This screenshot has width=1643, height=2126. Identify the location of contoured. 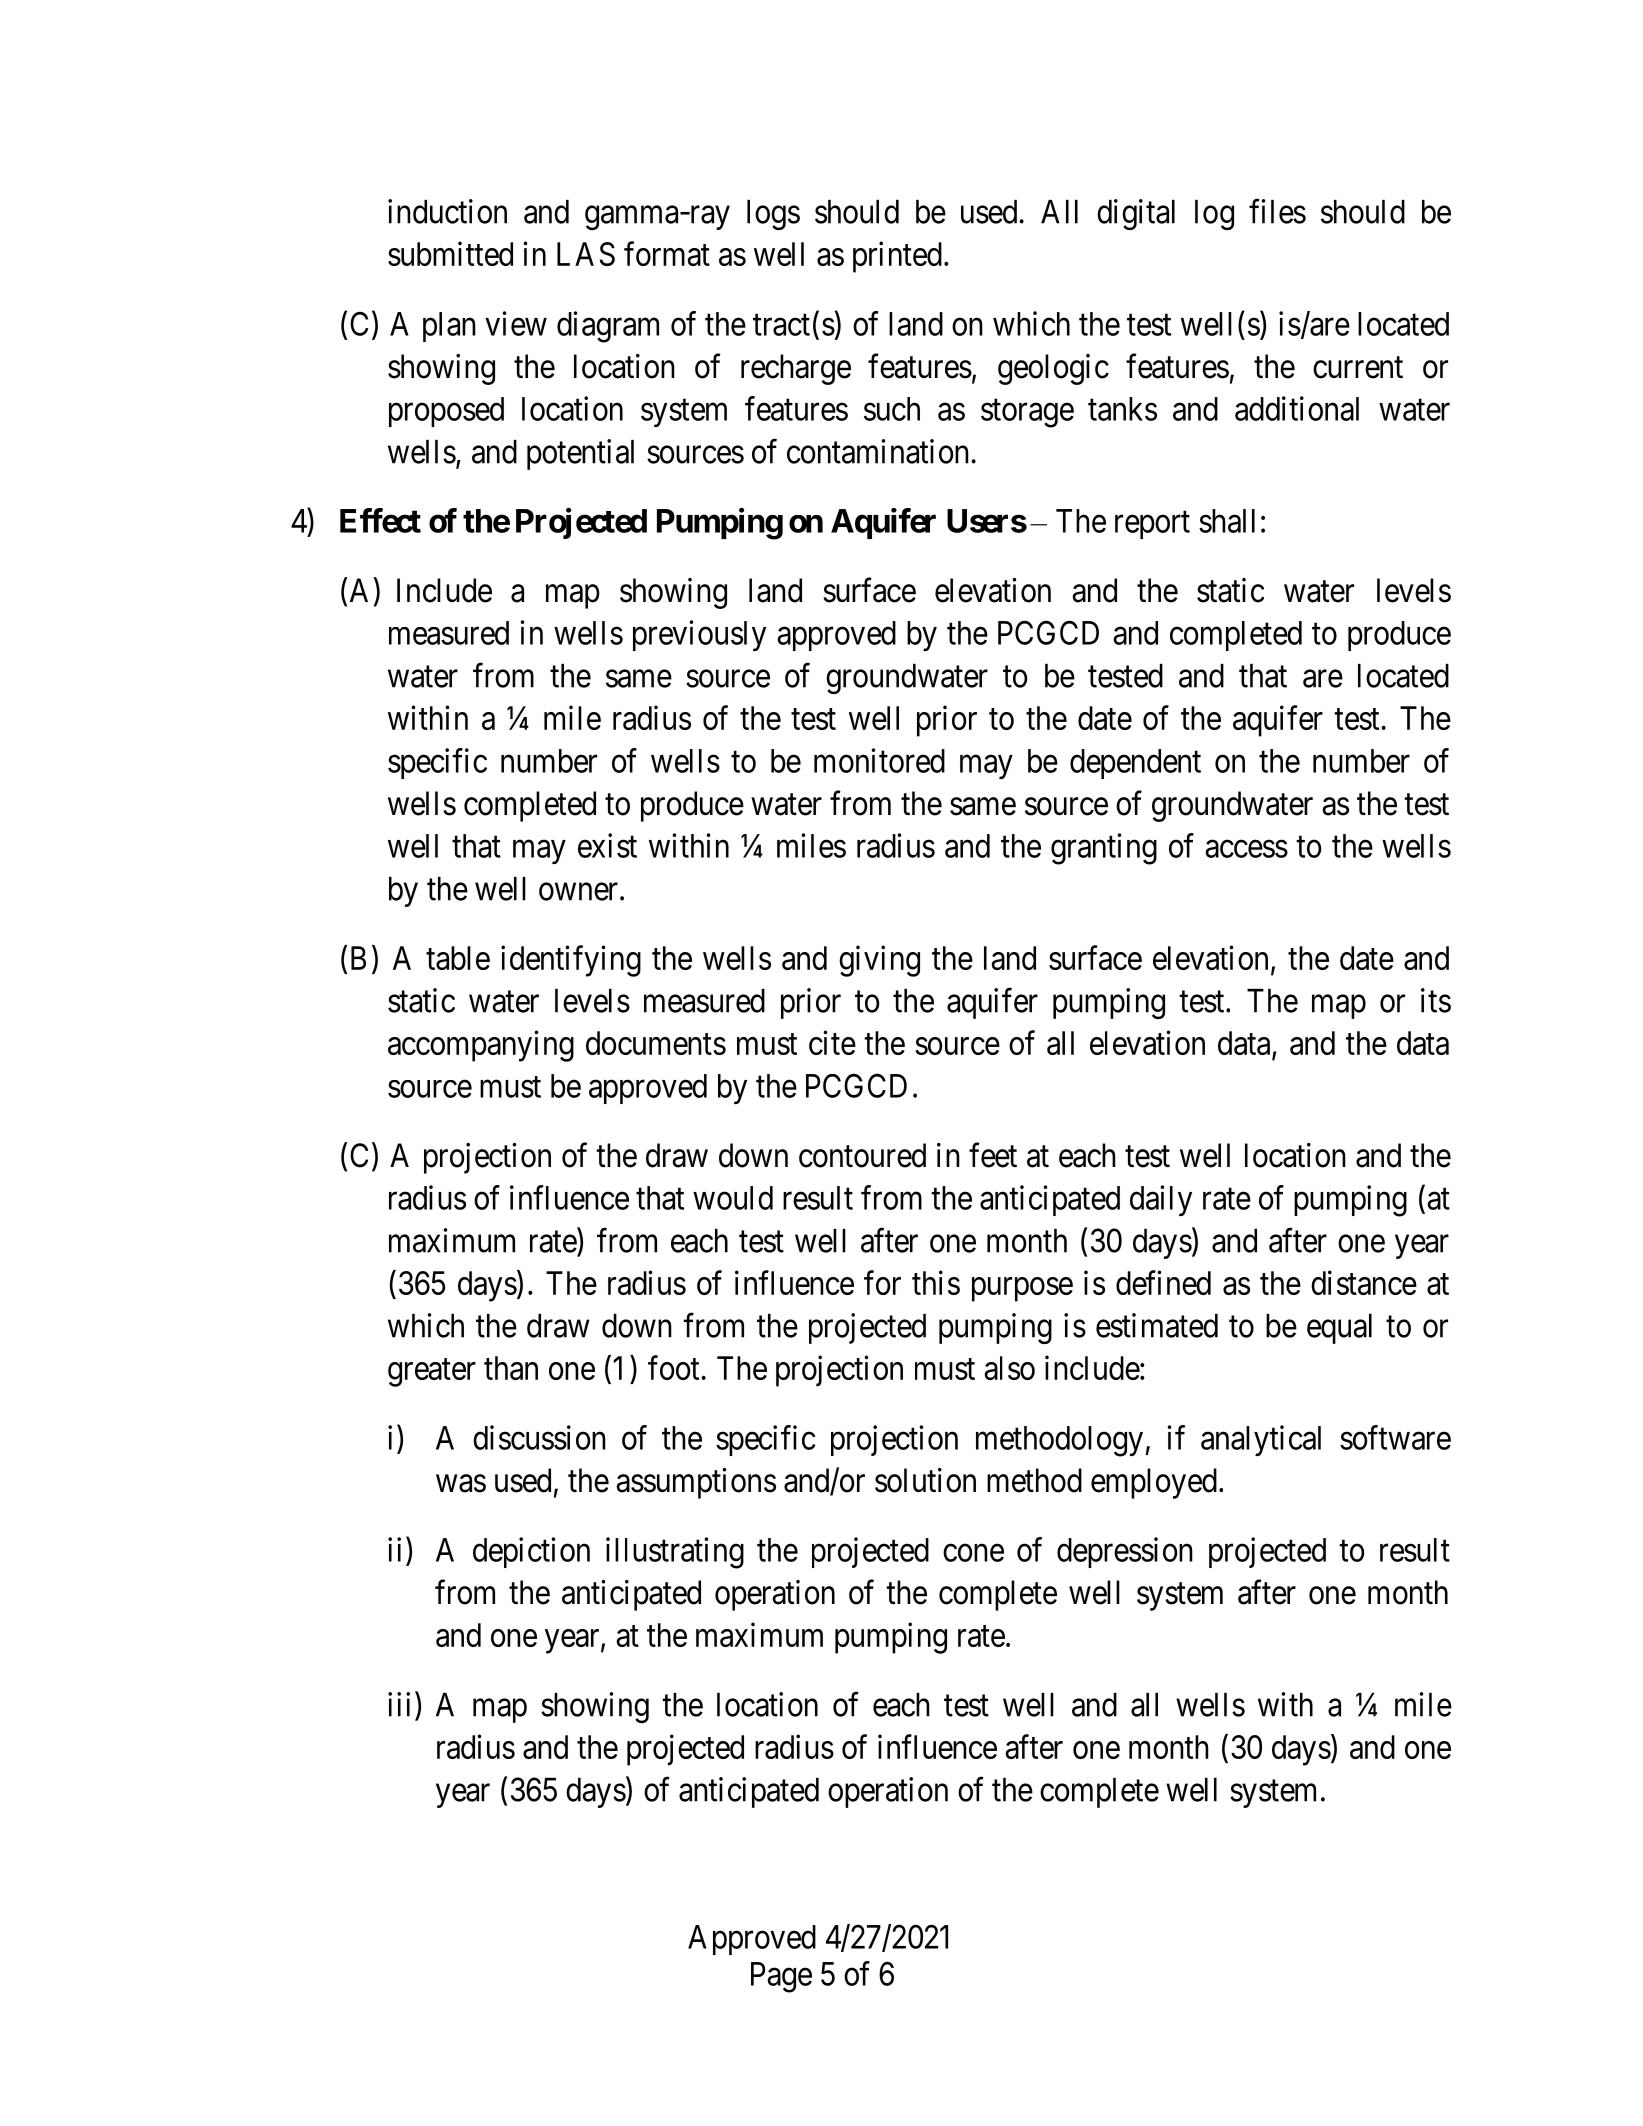
(862, 1155).
